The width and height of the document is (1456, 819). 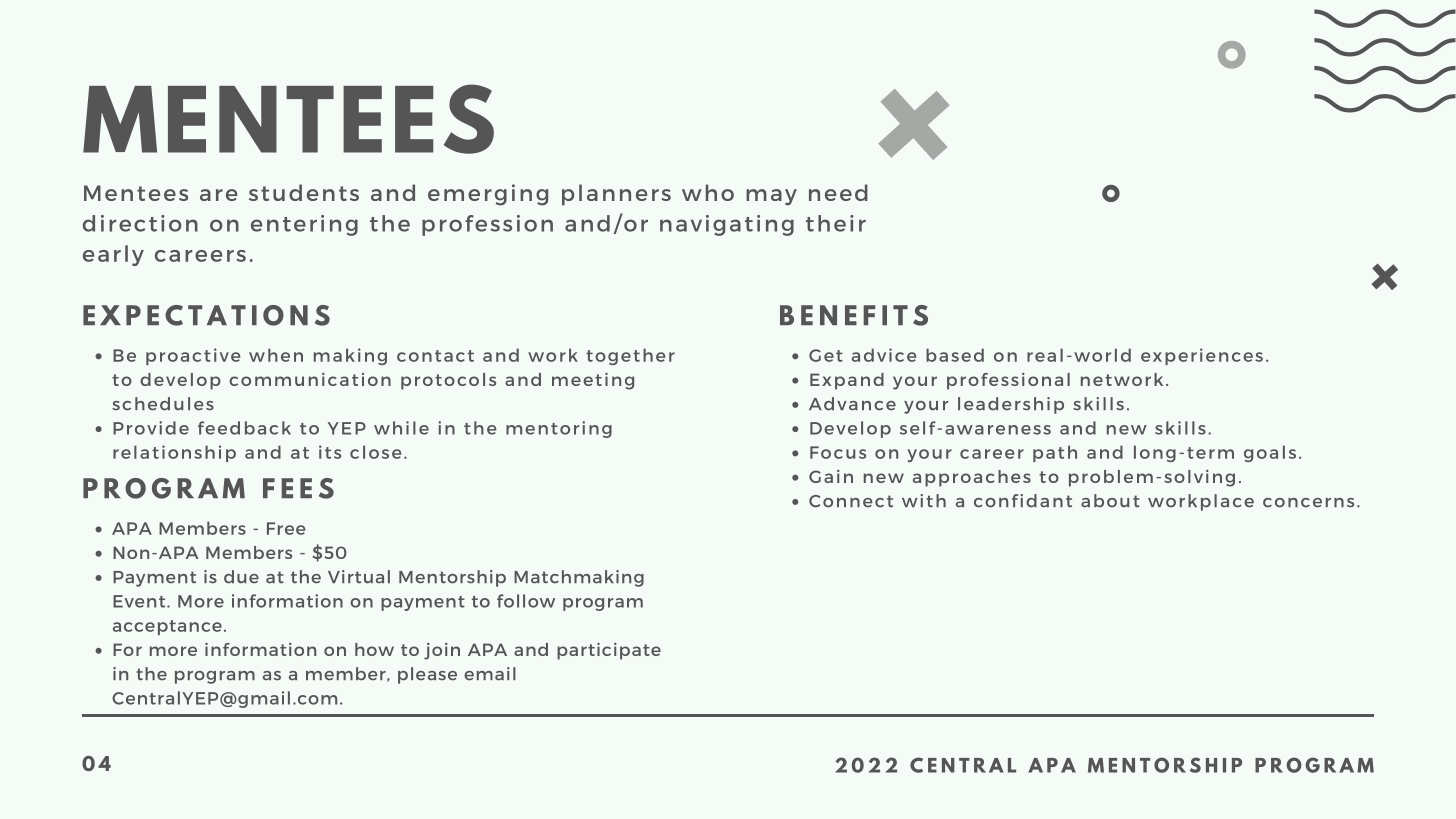 What do you see at coordinates (490, 674) in the document?
I see `email` at bounding box center [490, 674].
